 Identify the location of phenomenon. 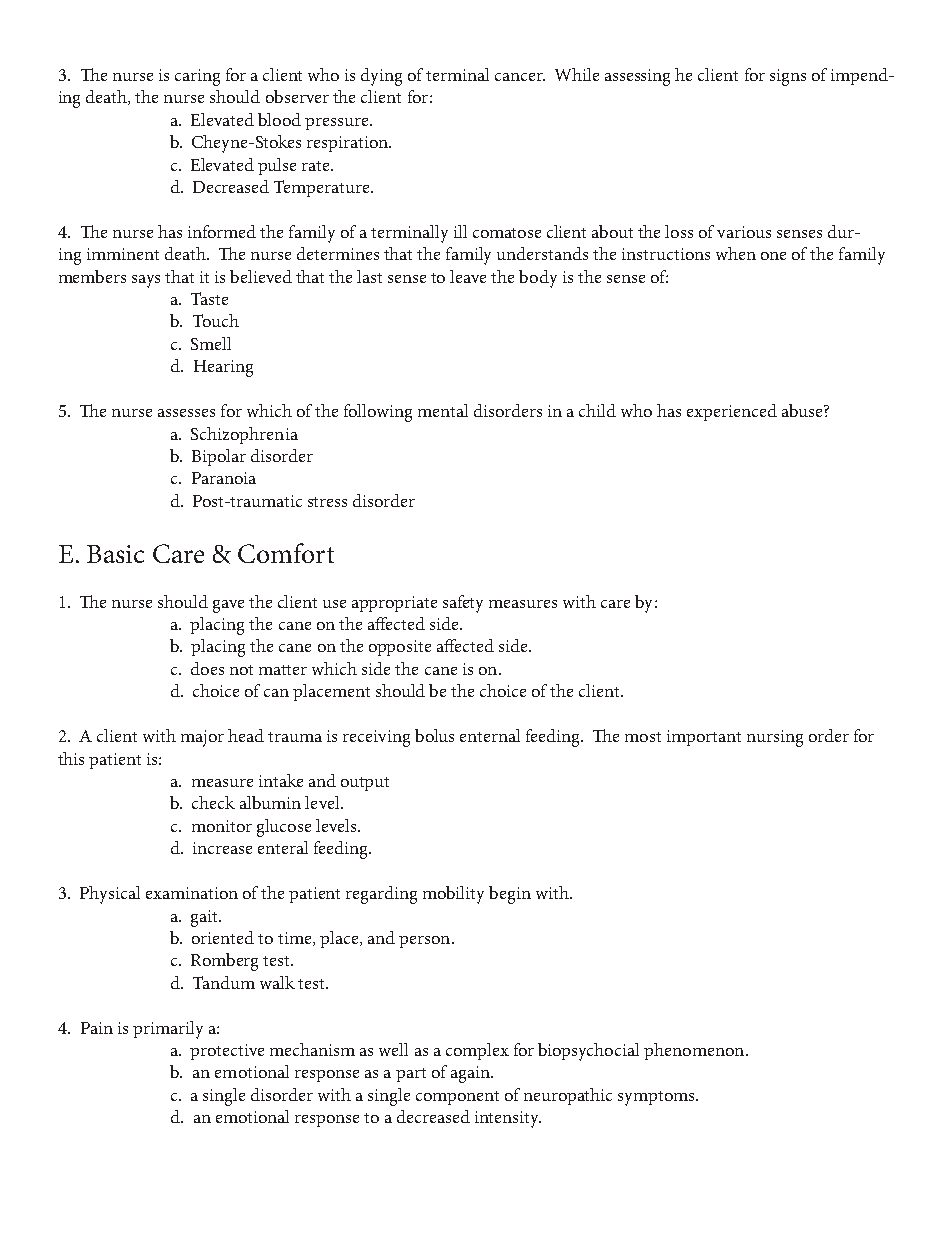
(695, 1051).
